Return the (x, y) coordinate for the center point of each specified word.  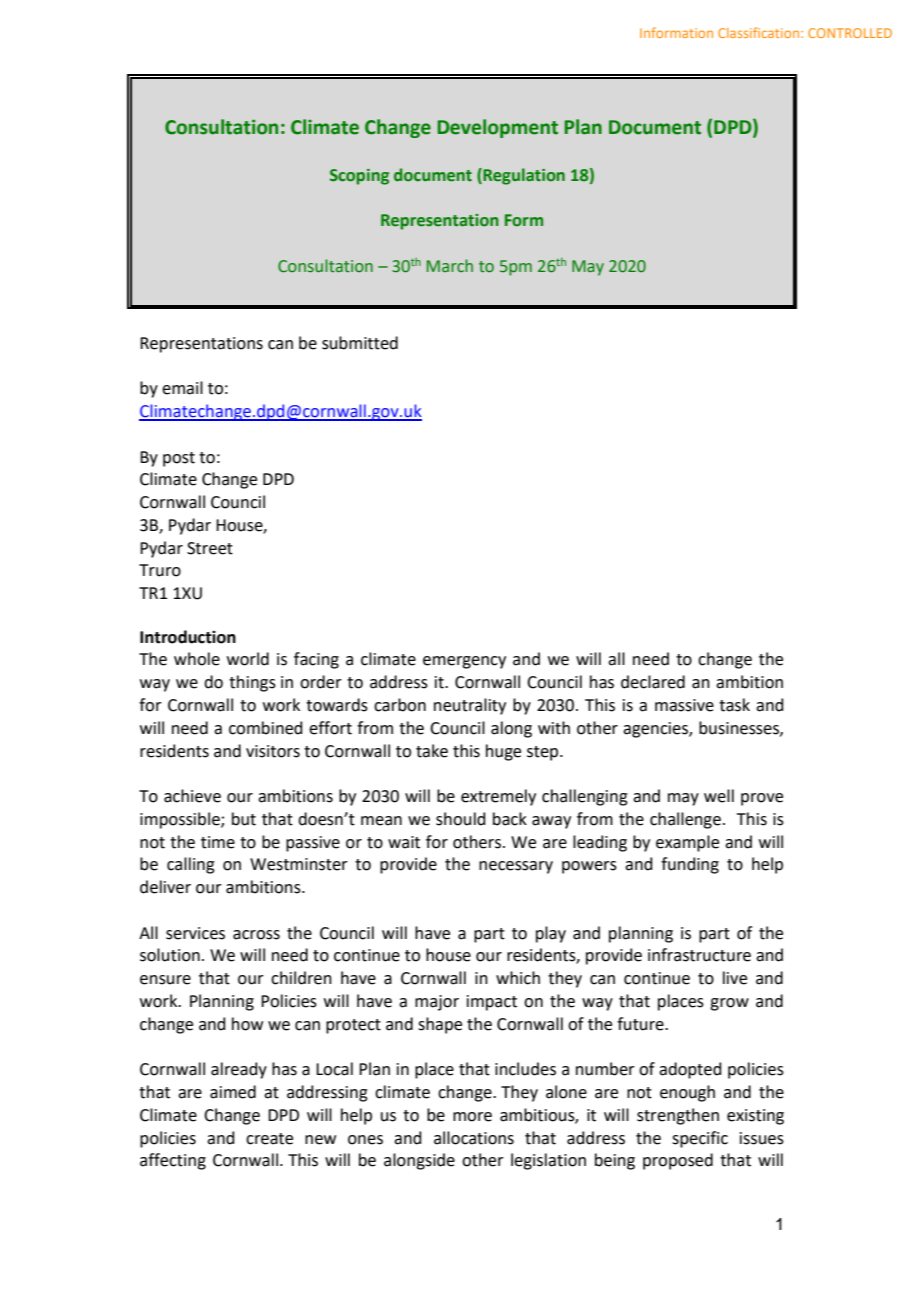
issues (762, 1138)
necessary (516, 867)
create (269, 1139)
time (218, 842)
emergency (464, 662)
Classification (760, 32)
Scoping (359, 177)
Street (210, 548)
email (182, 388)
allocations (474, 1138)
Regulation (523, 176)
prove (762, 799)
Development (498, 128)
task (734, 705)
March (450, 265)
